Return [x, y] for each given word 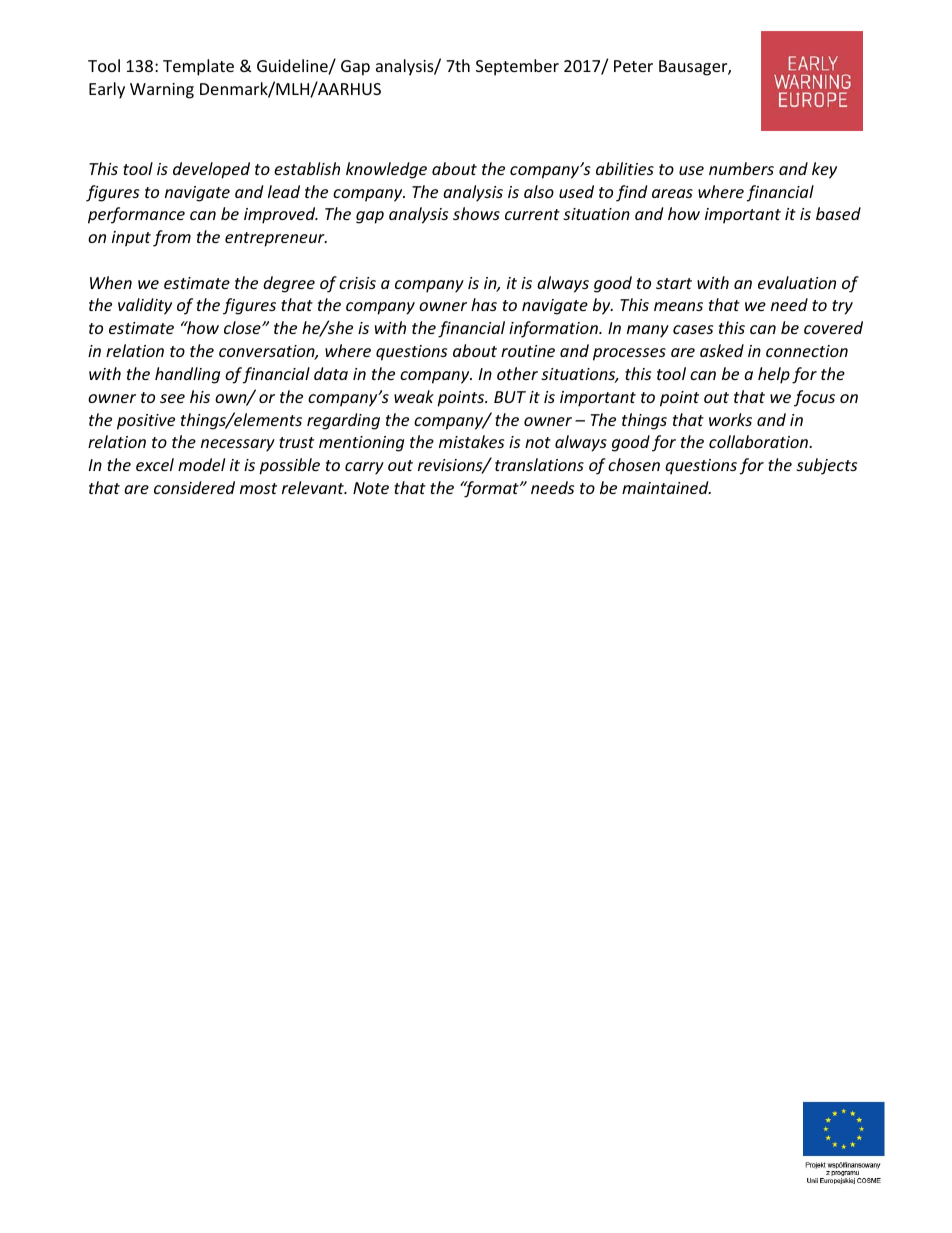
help [774, 375]
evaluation [797, 282]
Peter [633, 66]
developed [211, 170]
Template [198, 67]
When [111, 282]
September [517, 67]
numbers [741, 168]
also [539, 191]
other [517, 373]
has [484, 304]
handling [187, 375]
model [201, 464]
